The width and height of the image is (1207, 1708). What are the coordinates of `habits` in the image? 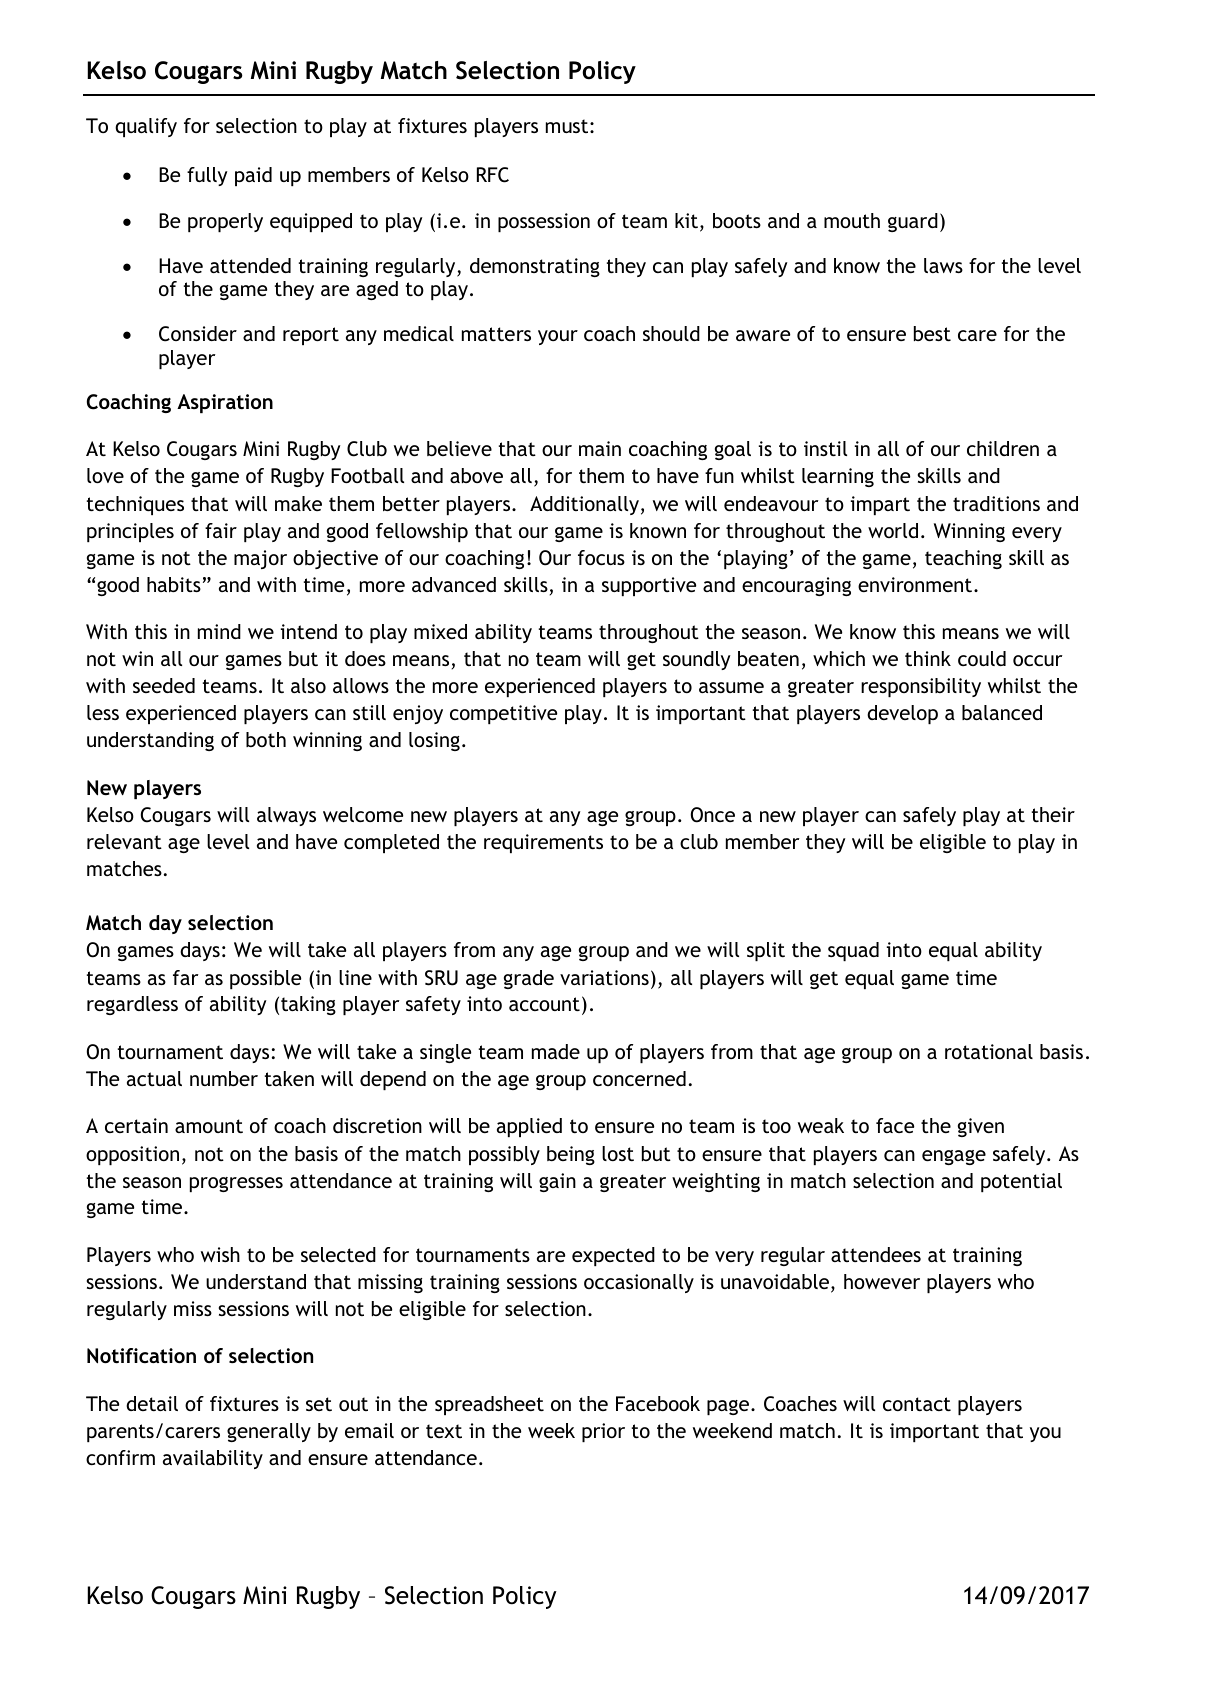 It's located at (174, 584).
